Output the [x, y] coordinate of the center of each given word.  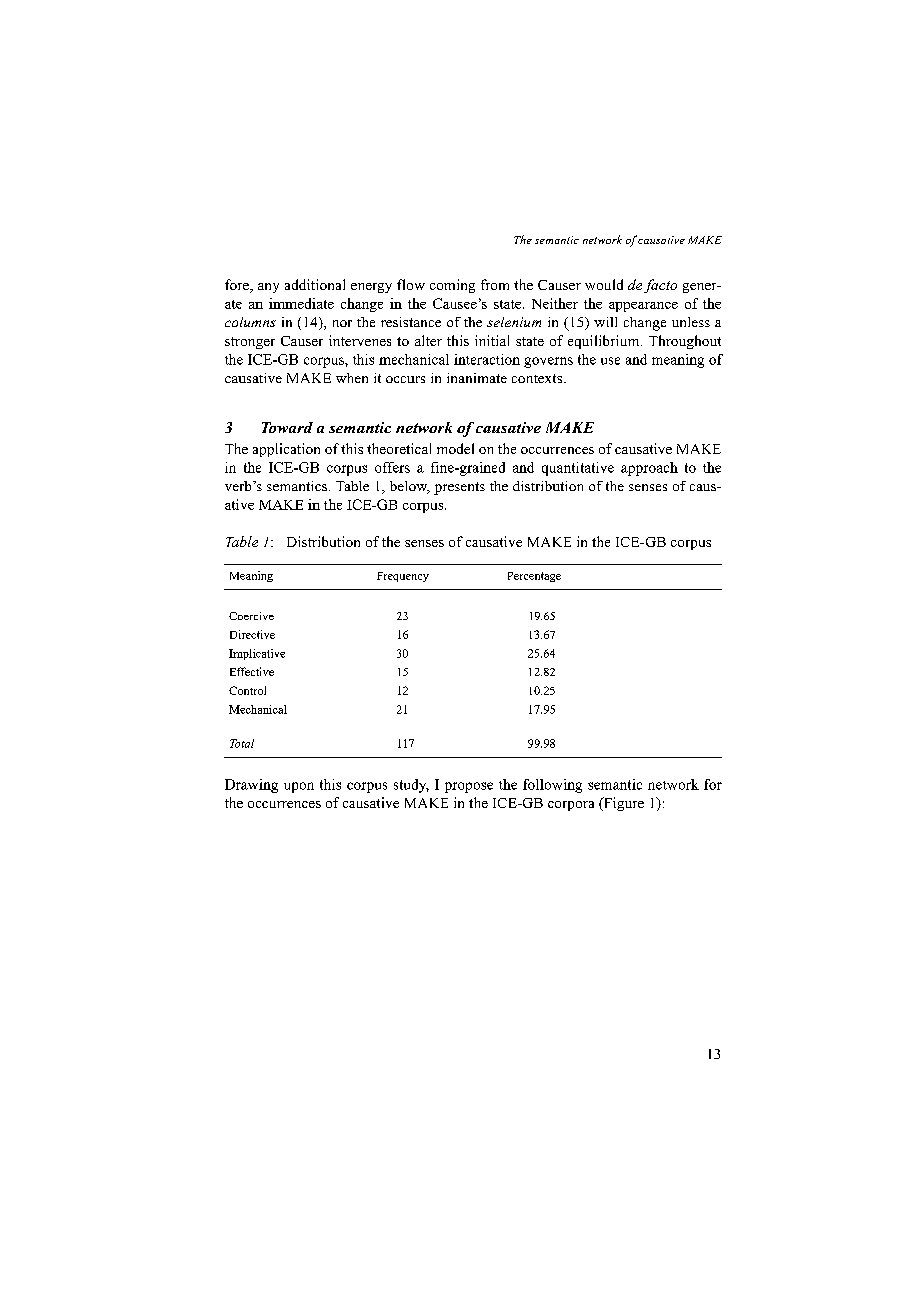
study [411, 786]
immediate [301, 303]
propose [469, 787]
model [455, 448]
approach [649, 469]
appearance [643, 307]
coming [452, 286]
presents [459, 488]
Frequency [403, 577]
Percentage [534, 577]
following [552, 786]
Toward [287, 427]
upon [299, 787]
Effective [252, 671]
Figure [623, 804]
